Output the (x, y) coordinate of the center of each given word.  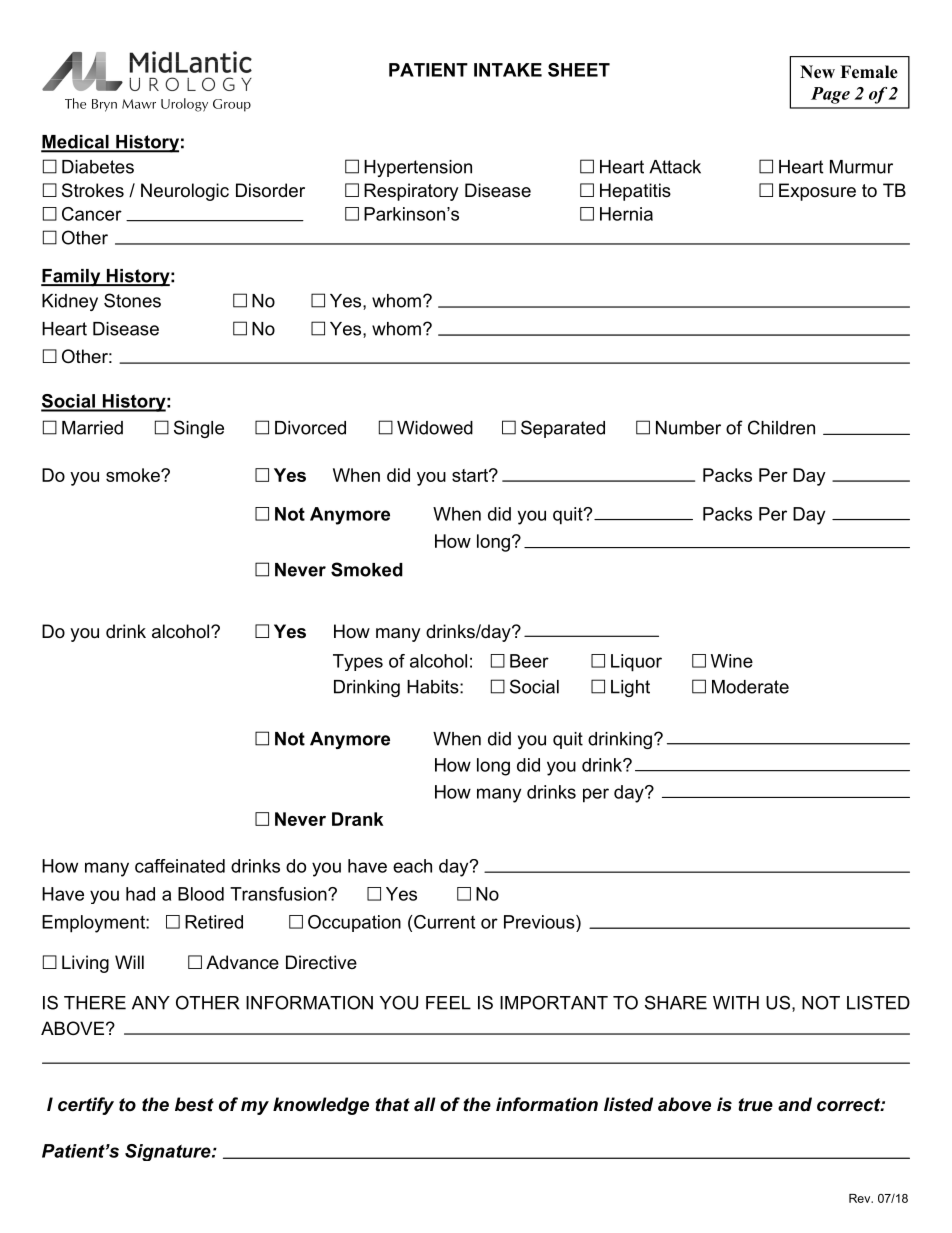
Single (199, 429)
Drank (357, 819)
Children (781, 427)
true (756, 1105)
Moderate (750, 687)
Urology (184, 105)
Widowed (435, 428)
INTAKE (508, 70)
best (194, 1104)
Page (830, 95)
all (425, 1104)
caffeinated (180, 866)
